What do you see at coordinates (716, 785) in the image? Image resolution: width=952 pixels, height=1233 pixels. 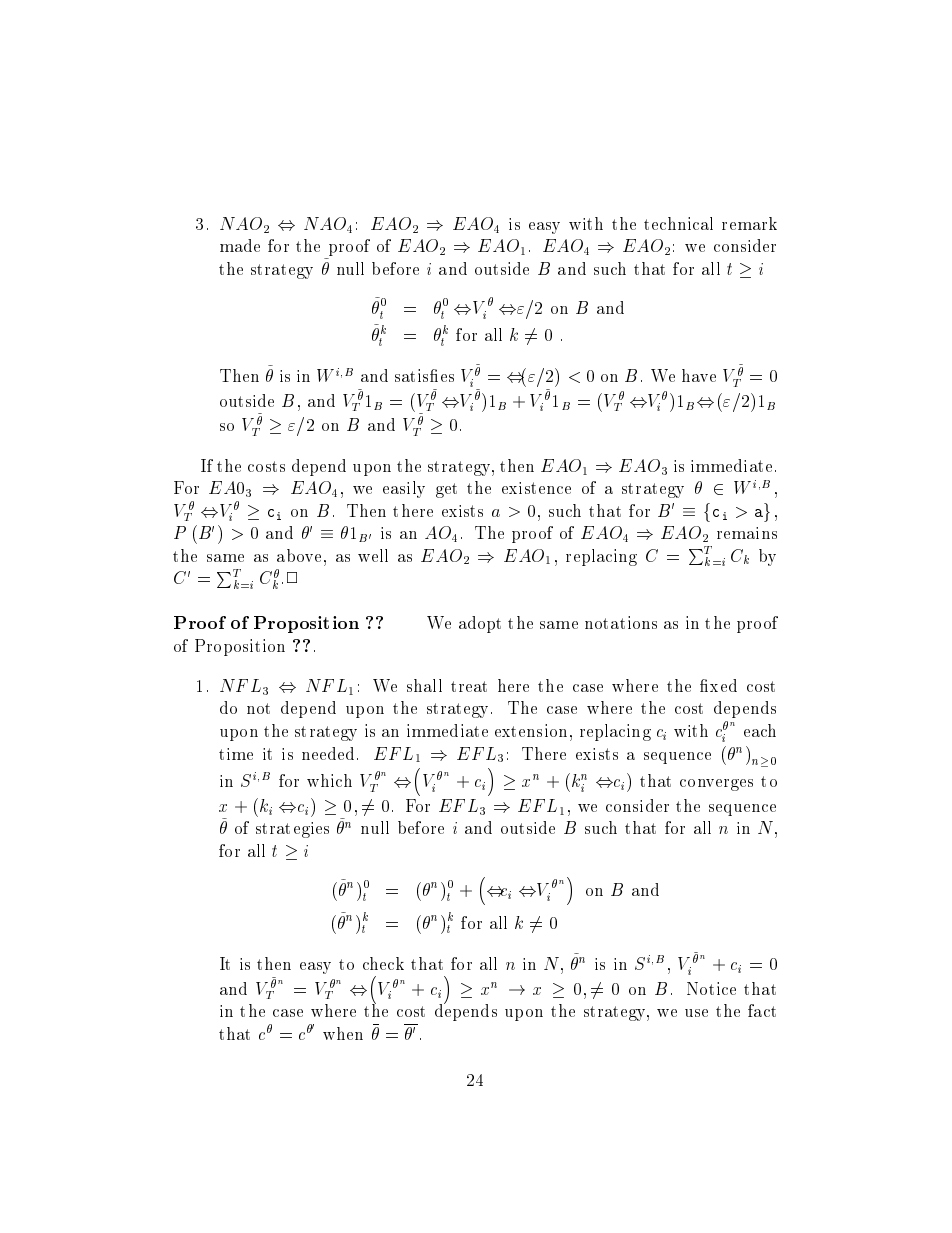 I see `converges` at bounding box center [716, 785].
